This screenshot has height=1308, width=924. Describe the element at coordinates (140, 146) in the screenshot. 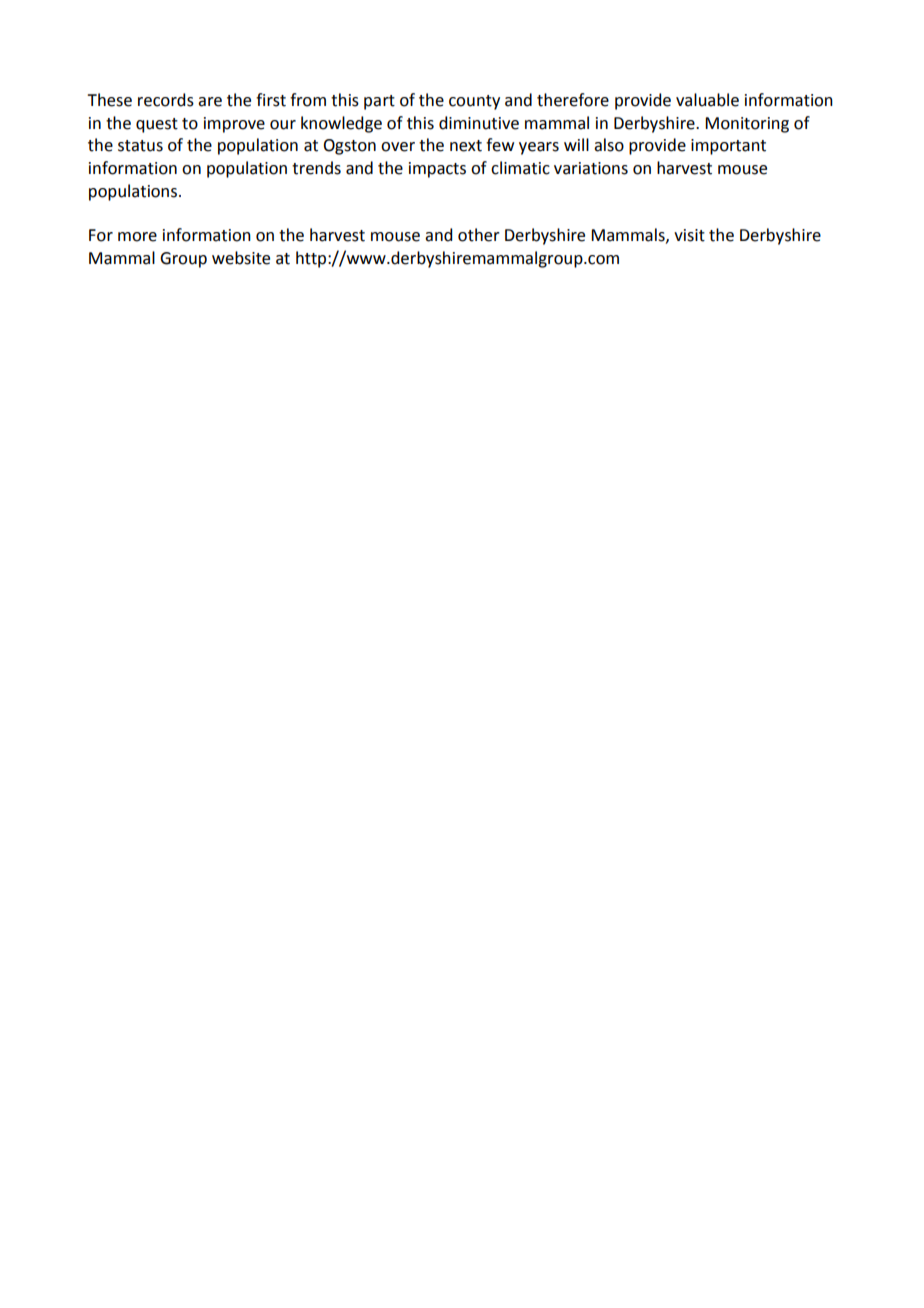

I see `status` at that location.
